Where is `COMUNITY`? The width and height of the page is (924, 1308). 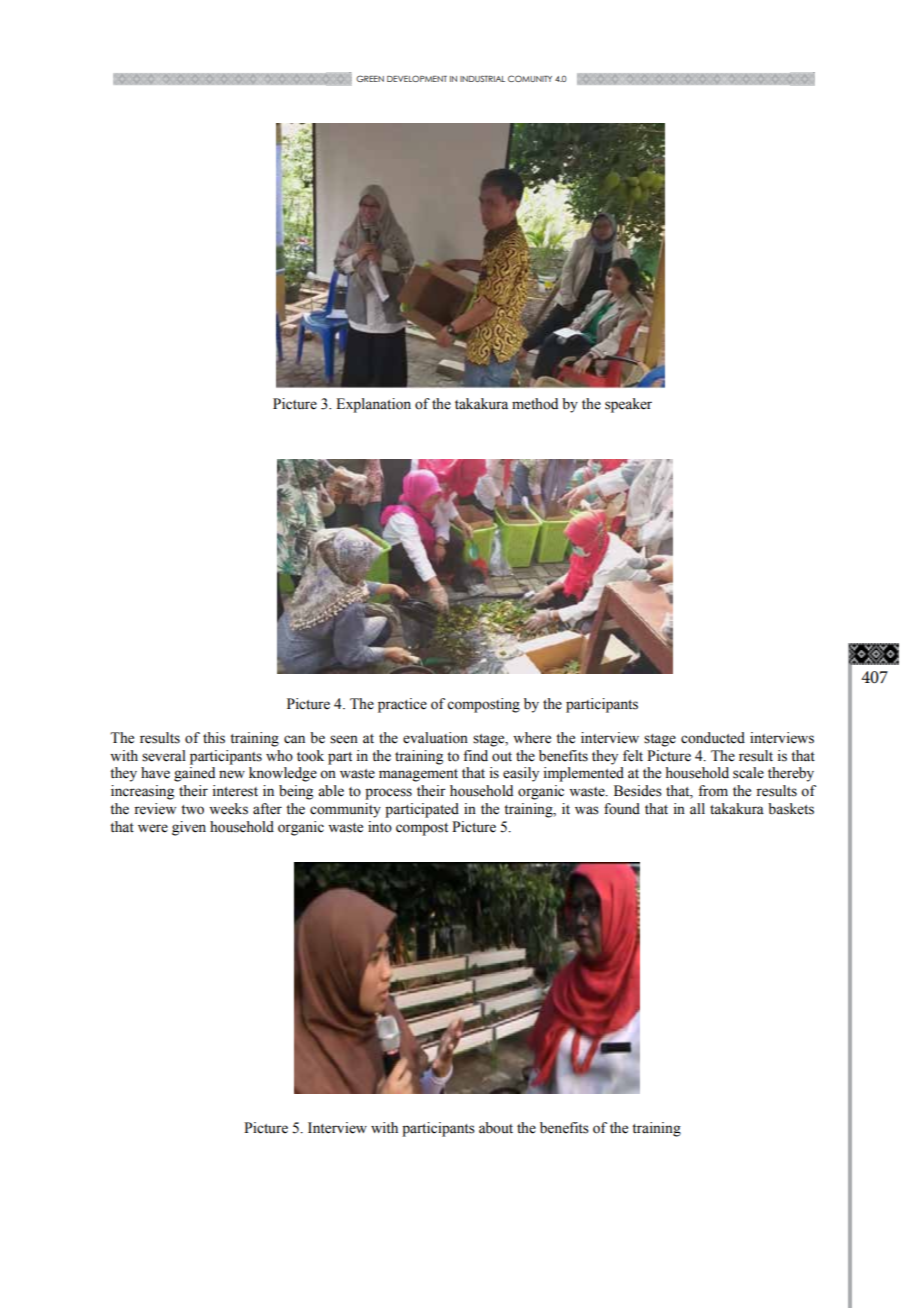 COMUNITY is located at coordinates (530, 78).
